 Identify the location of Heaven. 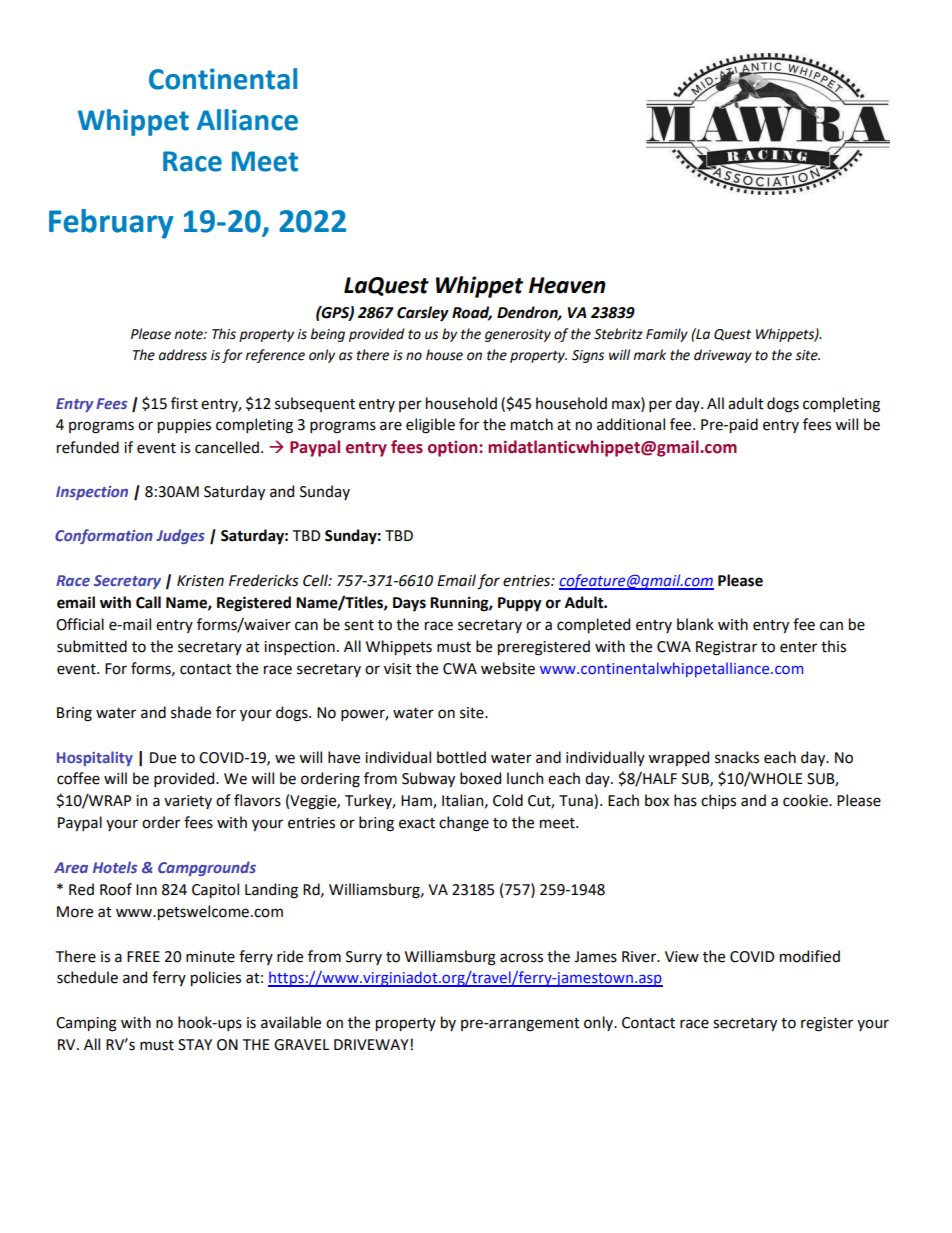
(567, 285).
